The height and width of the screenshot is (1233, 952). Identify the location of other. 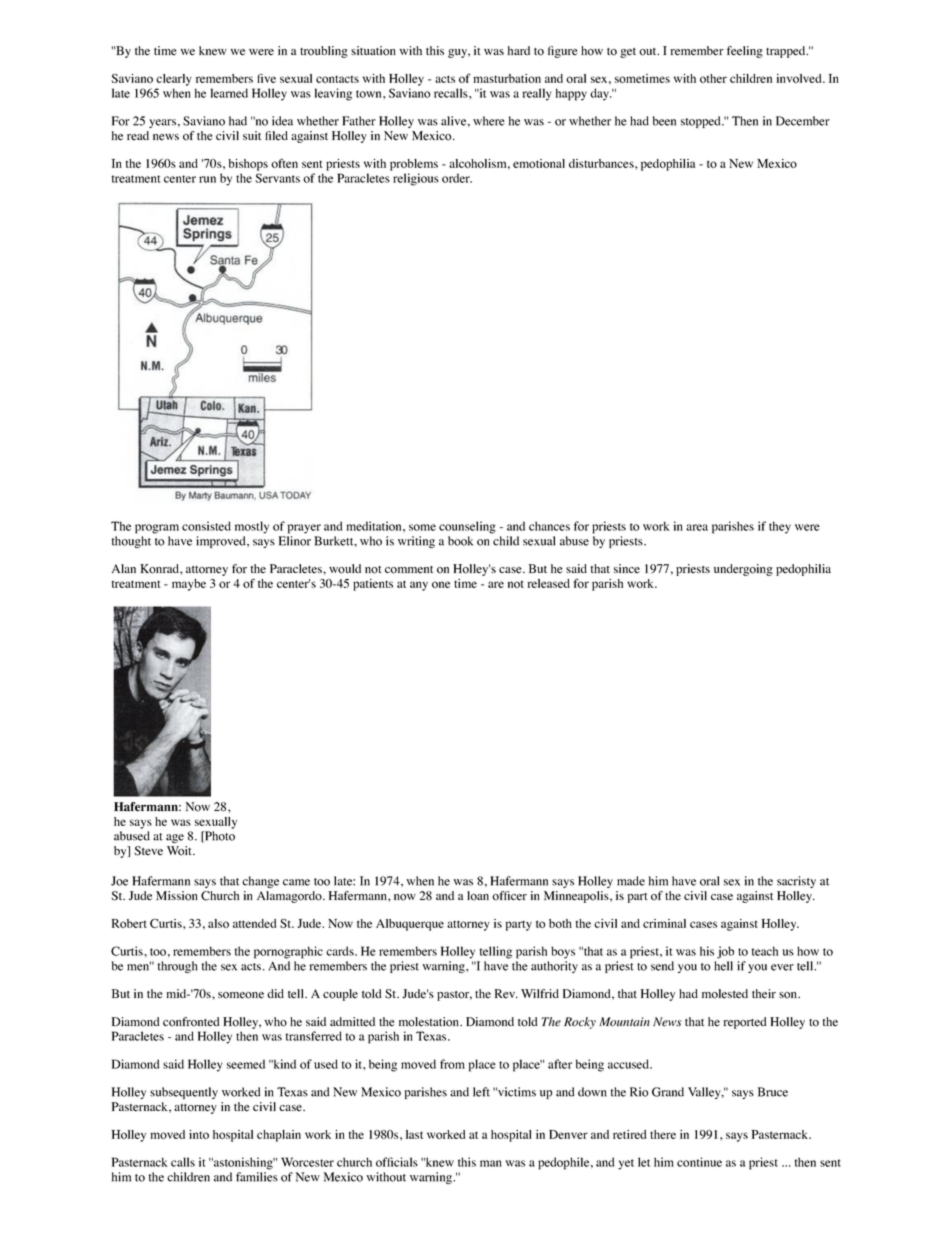
(713, 78).
